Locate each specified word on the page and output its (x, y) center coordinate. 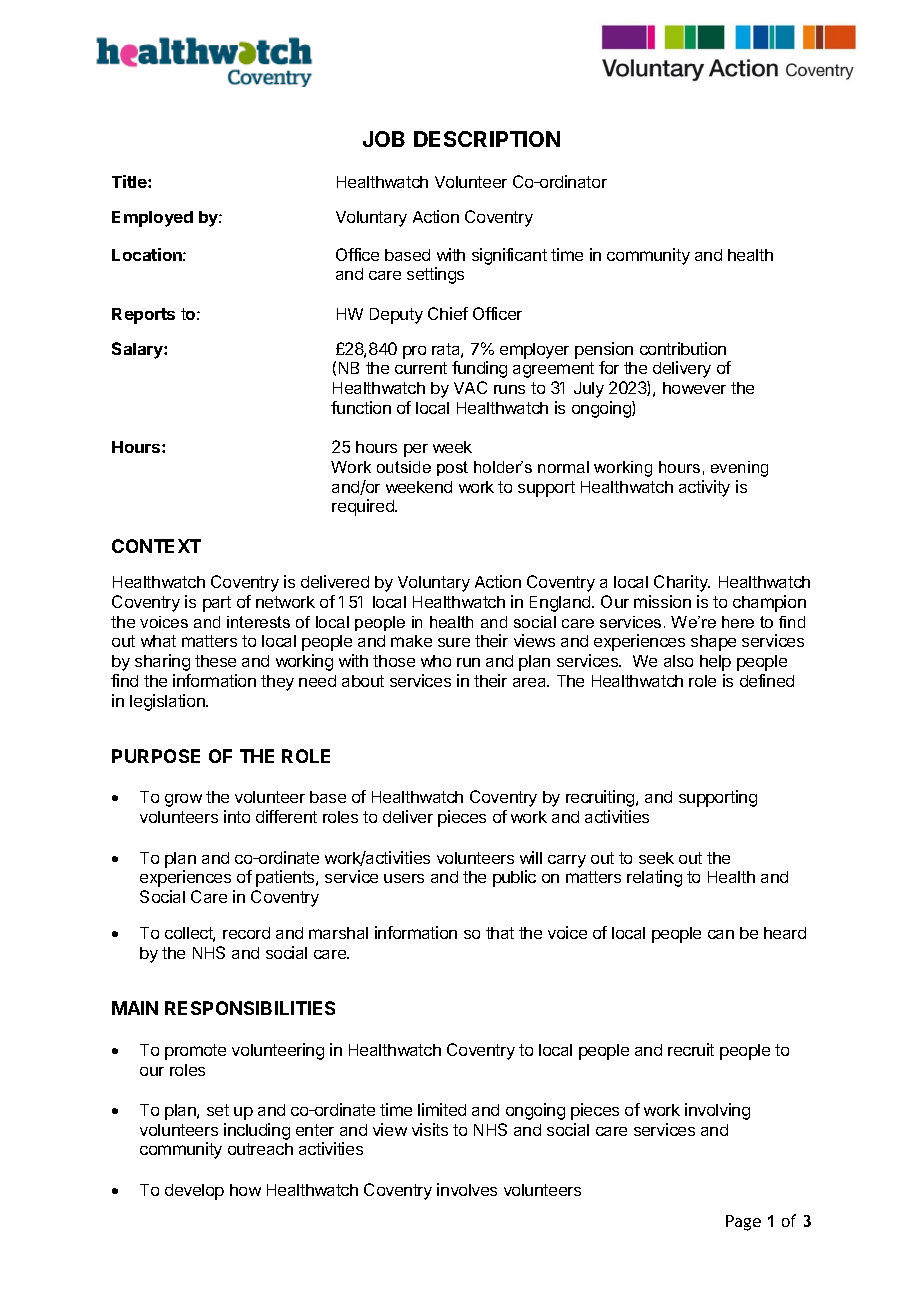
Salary (138, 350)
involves (467, 1189)
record (246, 933)
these (215, 661)
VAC (470, 387)
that (500, 933)
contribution (683, 348)
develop (194, 1192)
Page (743, 1223)
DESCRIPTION (487, 139)
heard (785, 933)
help (715, 663)
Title (130, 181)
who (436, 661)
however (694, 388)
